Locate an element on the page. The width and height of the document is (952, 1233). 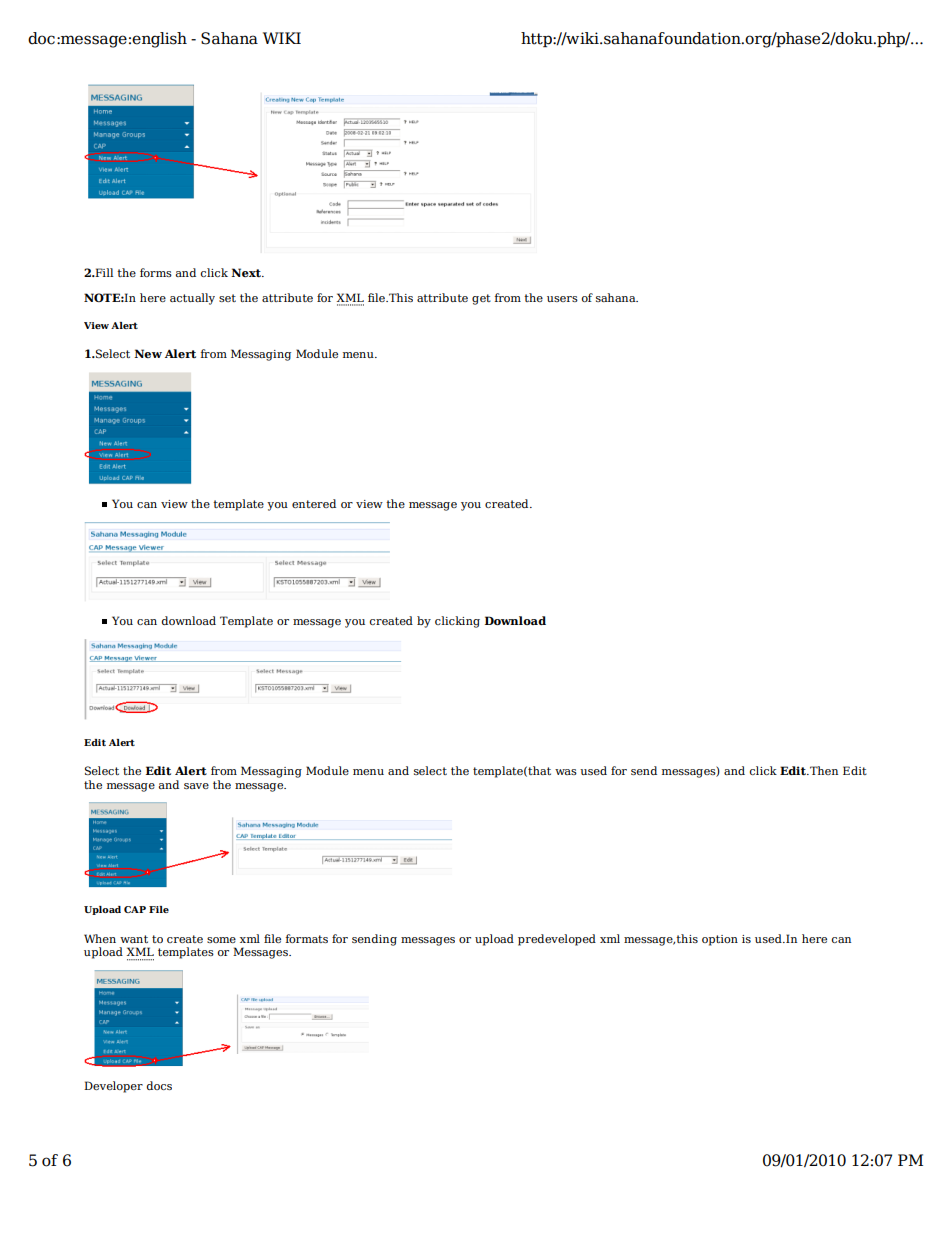
New is located at coordinates (148, 353).
